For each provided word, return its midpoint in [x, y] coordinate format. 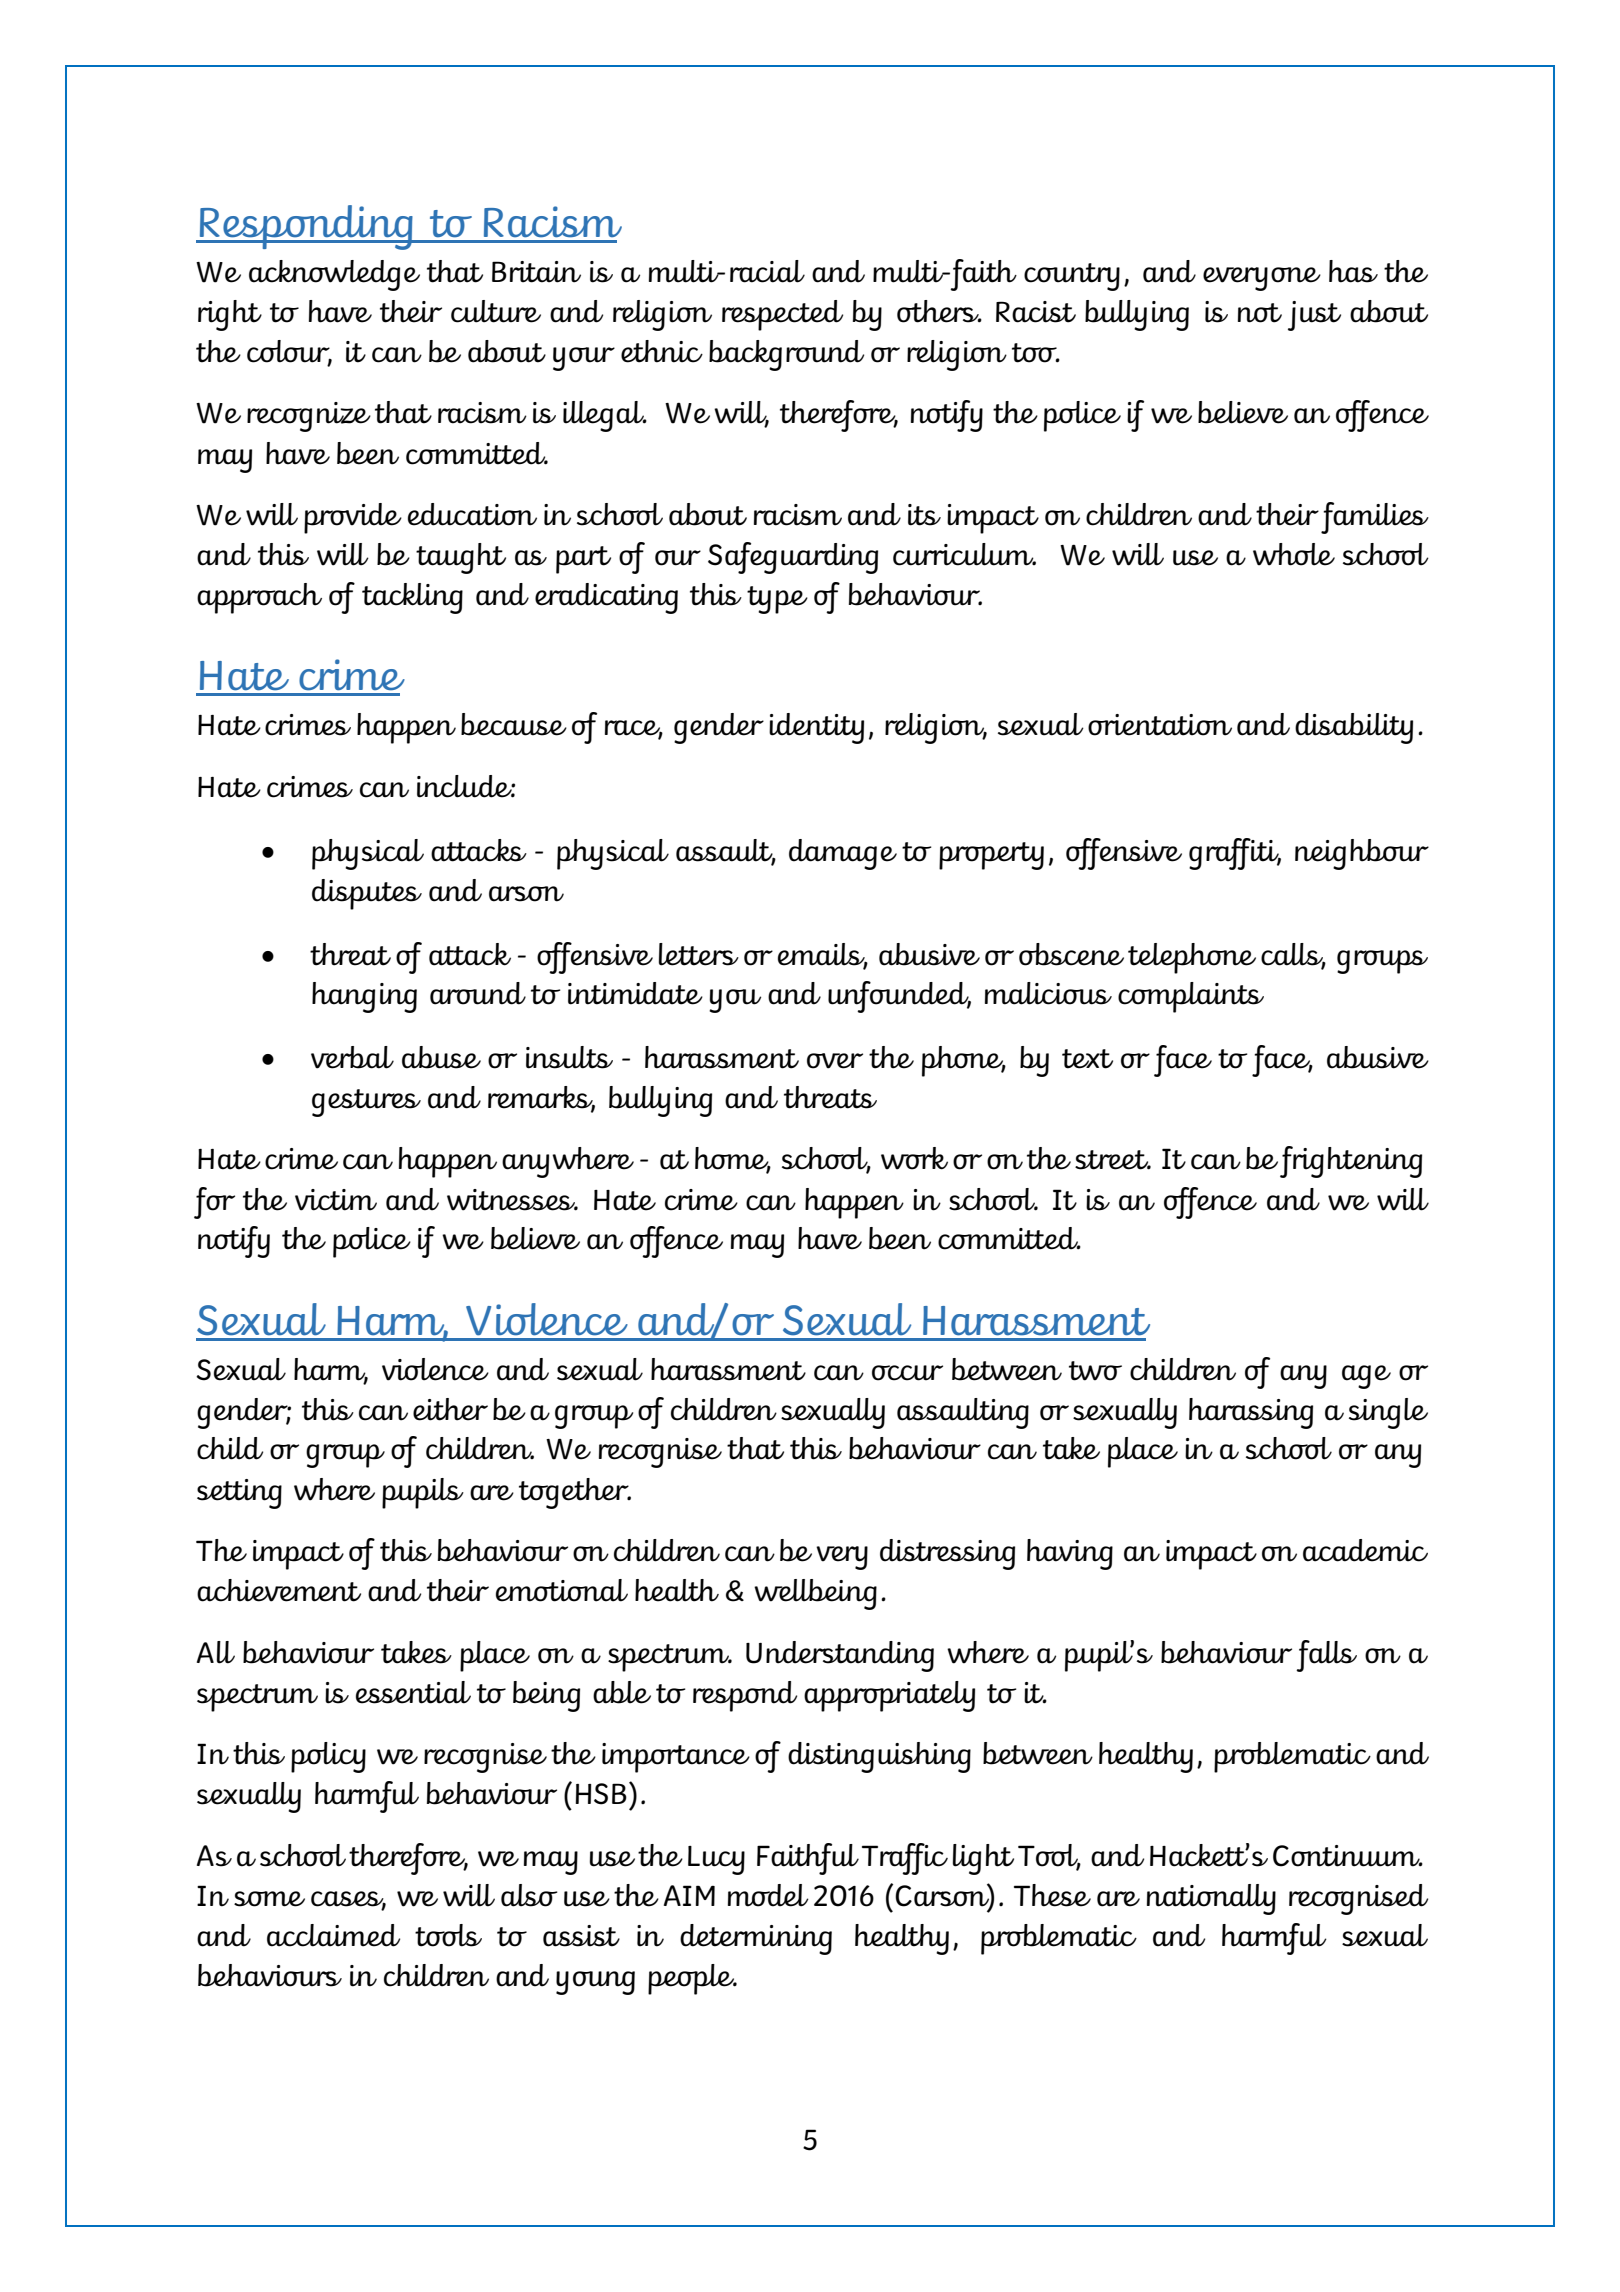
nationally [1211, 1899]
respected [782, 315]
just [1314, 316]
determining [756, 1939]
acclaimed [333, 1935]
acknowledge [334, 275]
